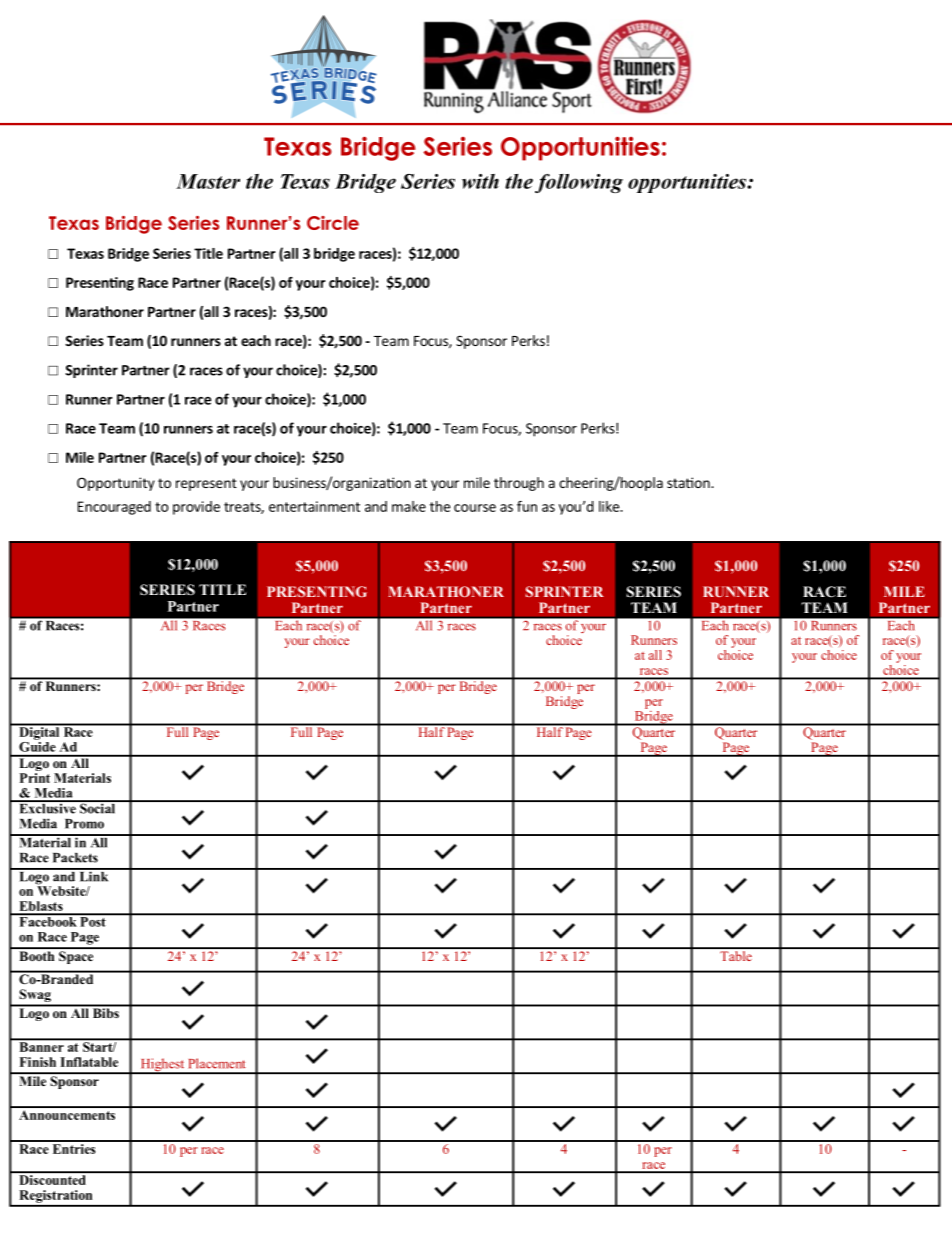  I want to click on like, so click(610, 506).
